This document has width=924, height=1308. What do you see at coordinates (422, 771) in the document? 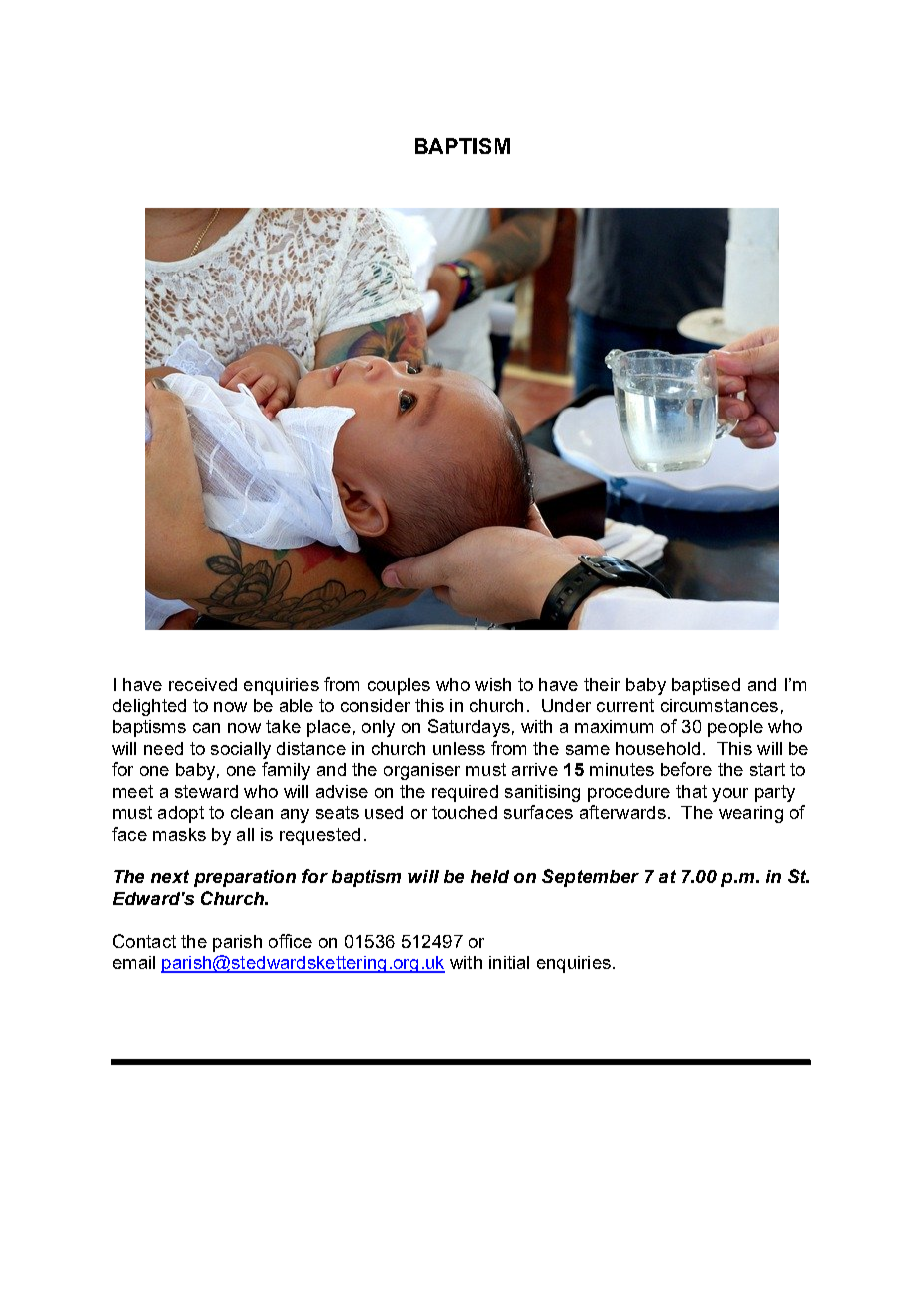
I see `organiser` at bounding box center [422, 771].
